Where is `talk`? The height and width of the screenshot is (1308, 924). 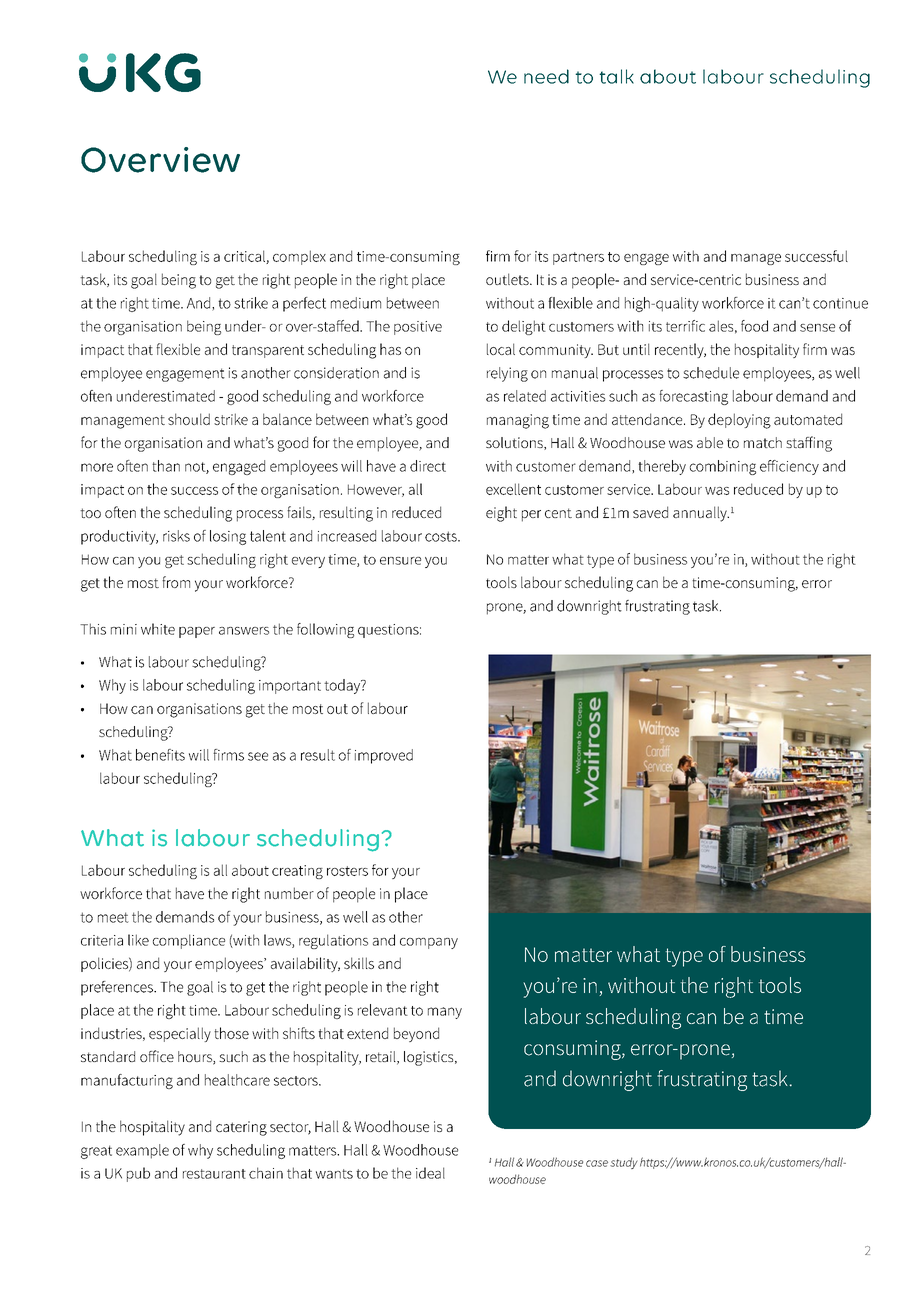
talk is located at coordinates (616, 76).
